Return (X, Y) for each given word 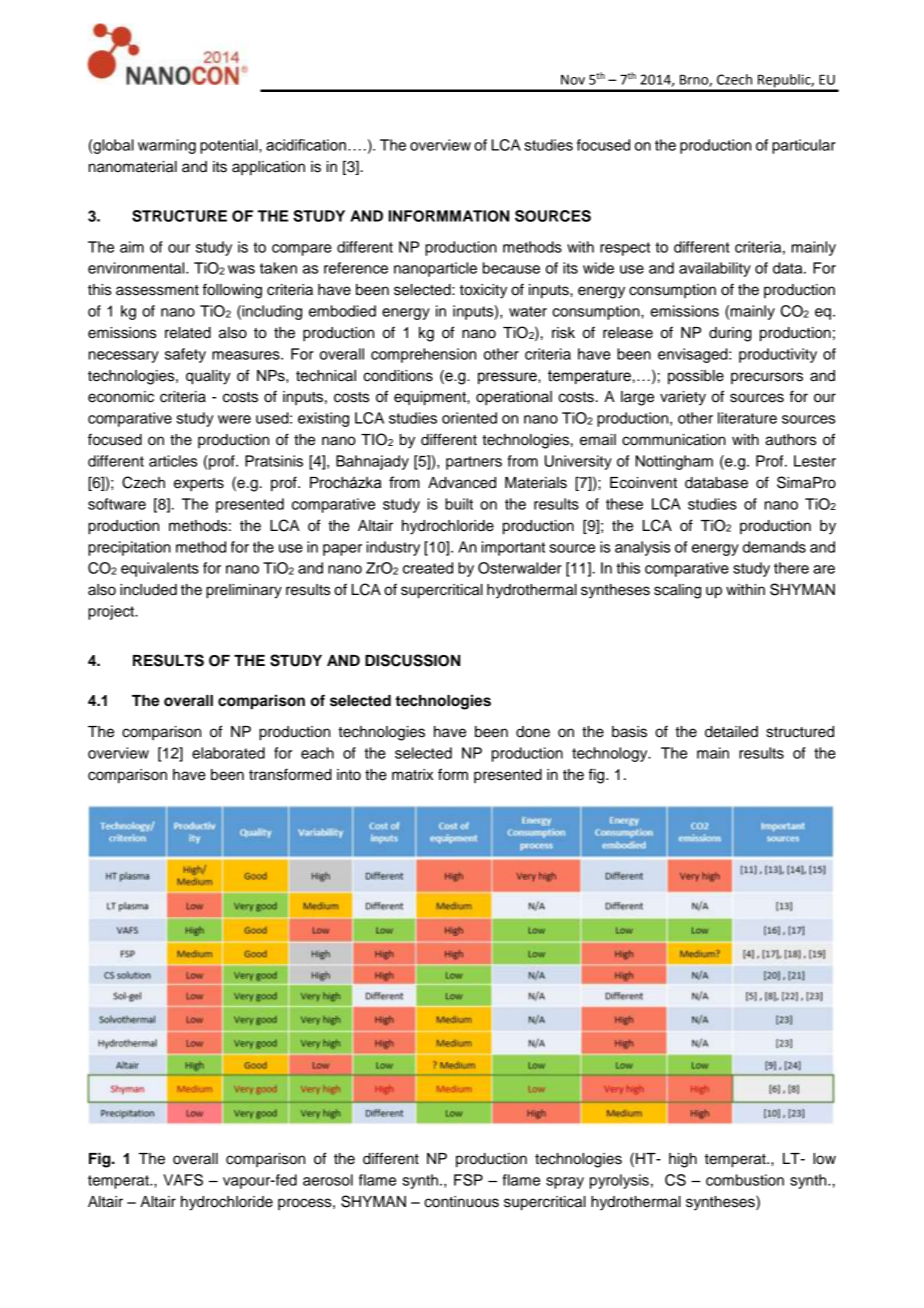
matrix (412, 775)
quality (208, 377)
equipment (431, 398)
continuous (461, 1202)
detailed (731, 732)
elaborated (228, 753)
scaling (677, 591)
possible (696, 377)
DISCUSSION (412, 660)
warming (167, 146)
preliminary (244, 591)
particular (804, 146)
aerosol (328, 1180)
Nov (573, 80)
